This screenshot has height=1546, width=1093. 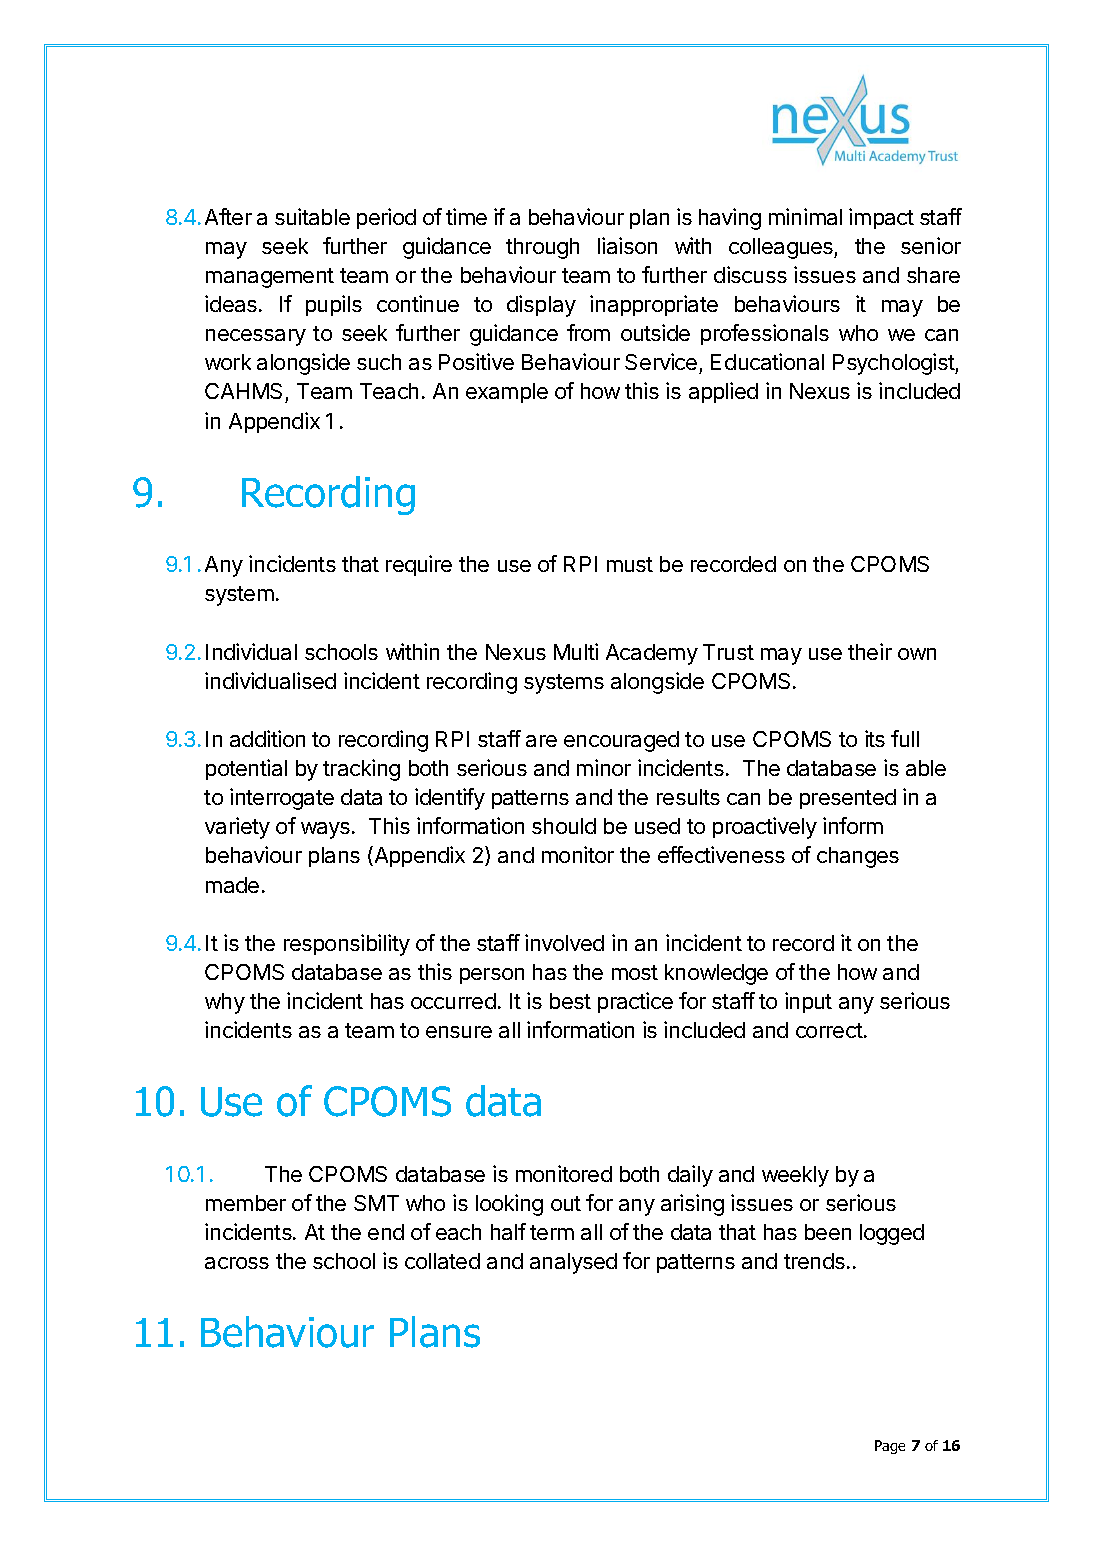 What do you see at coordinates (270, 278) in the screenshot?
I see `management` at bounding box center [270, 278].
